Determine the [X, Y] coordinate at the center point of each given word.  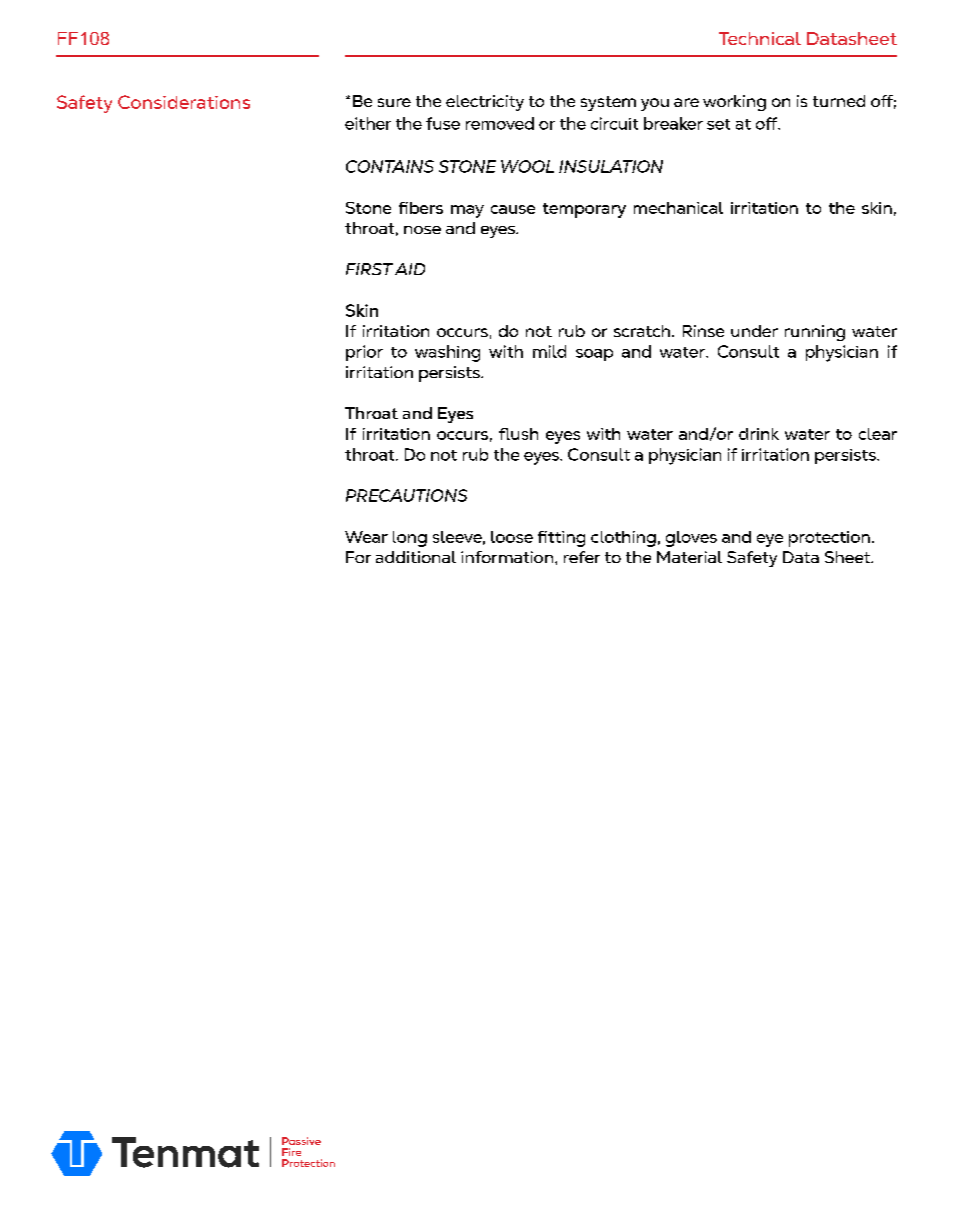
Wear [366, 537]
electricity [485, 103]
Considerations [184, 102]
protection [829, 539]
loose [512, 537]
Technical [760, 38]
